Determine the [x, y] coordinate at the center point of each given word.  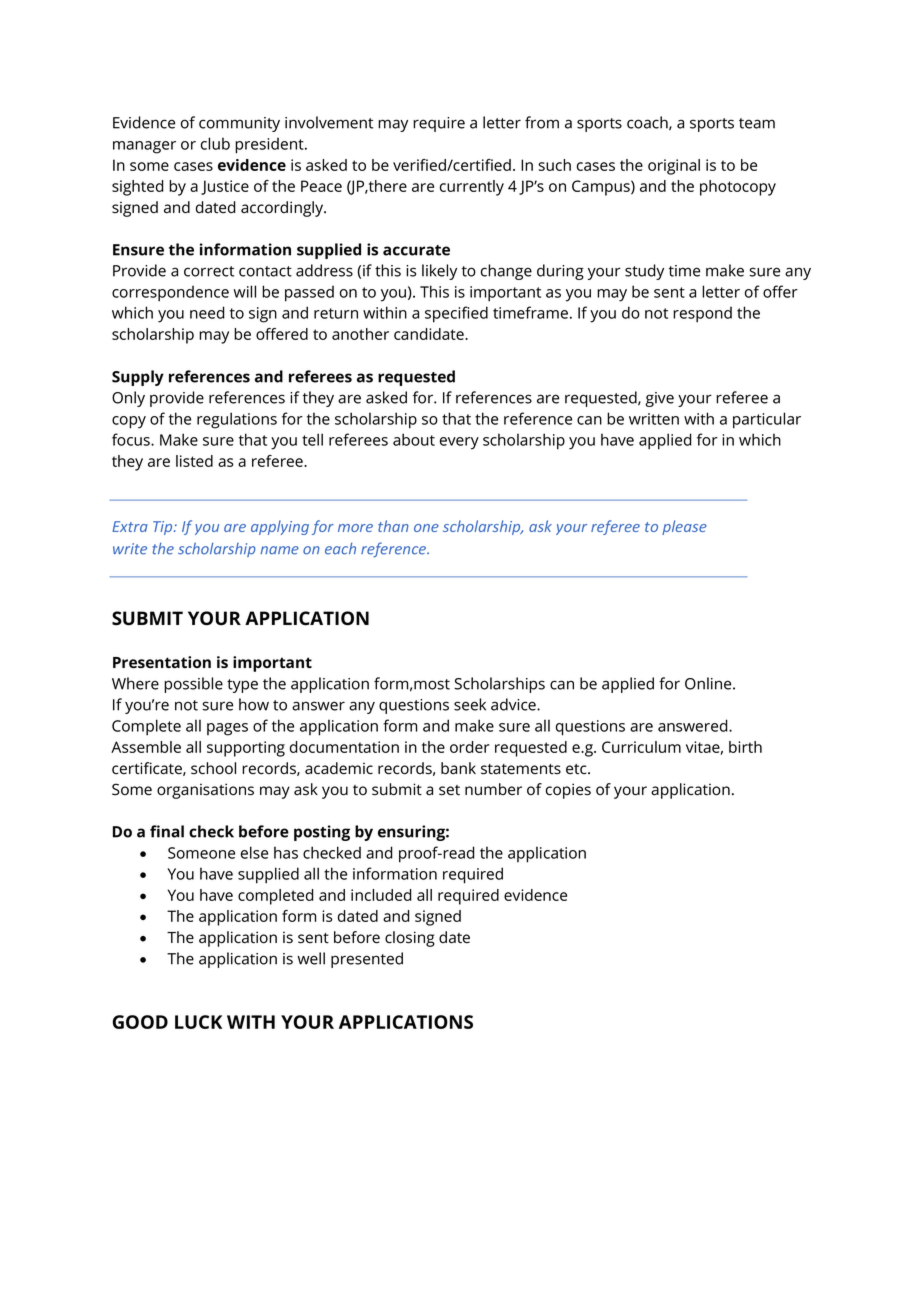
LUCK [198, 1022]
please [684, 527]
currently [472, 188]
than [393, 526]
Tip [164, 528]
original [674, 167]
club [215, 143]
